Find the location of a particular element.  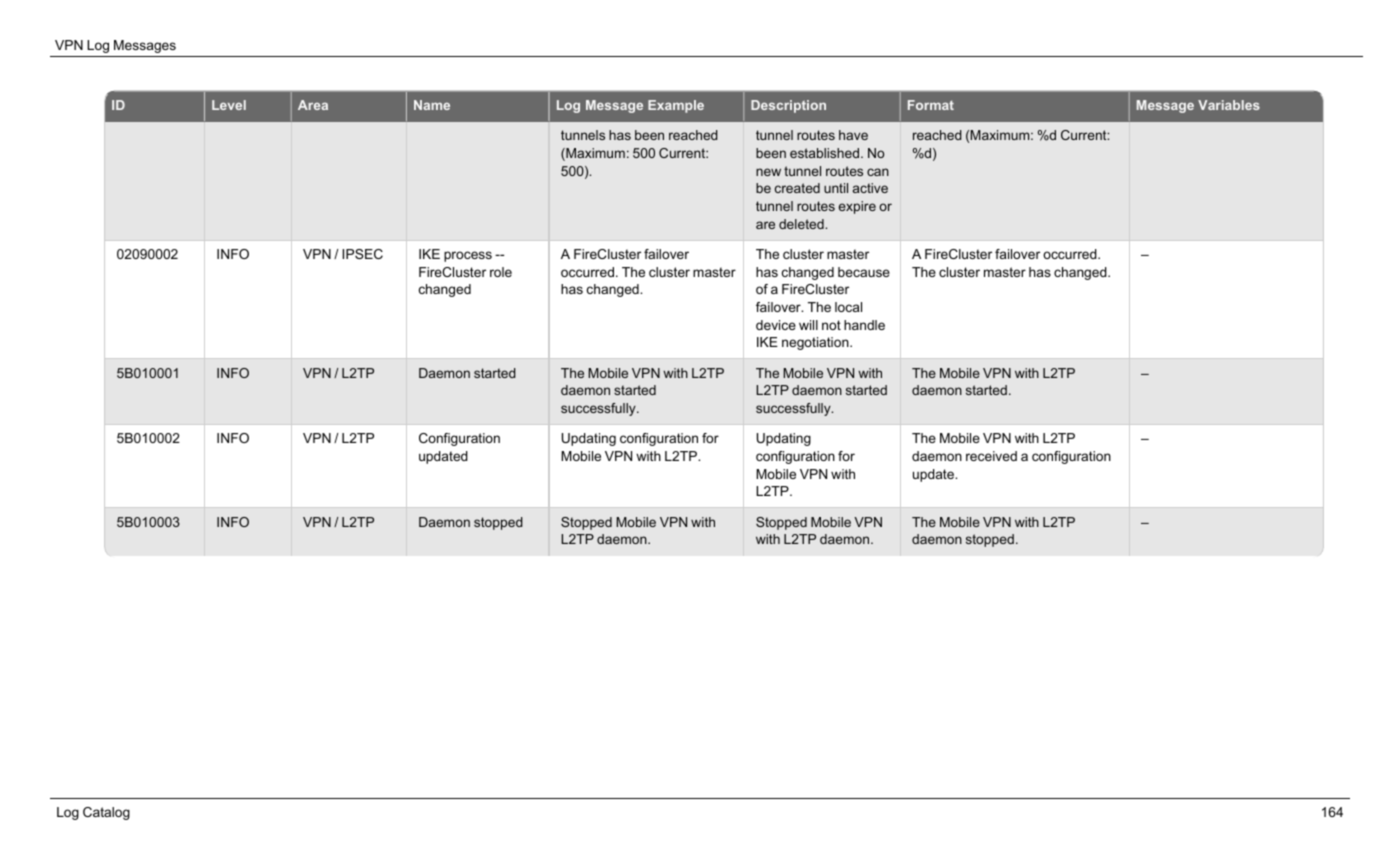

negotiation is located at coordinates (816, 343).
